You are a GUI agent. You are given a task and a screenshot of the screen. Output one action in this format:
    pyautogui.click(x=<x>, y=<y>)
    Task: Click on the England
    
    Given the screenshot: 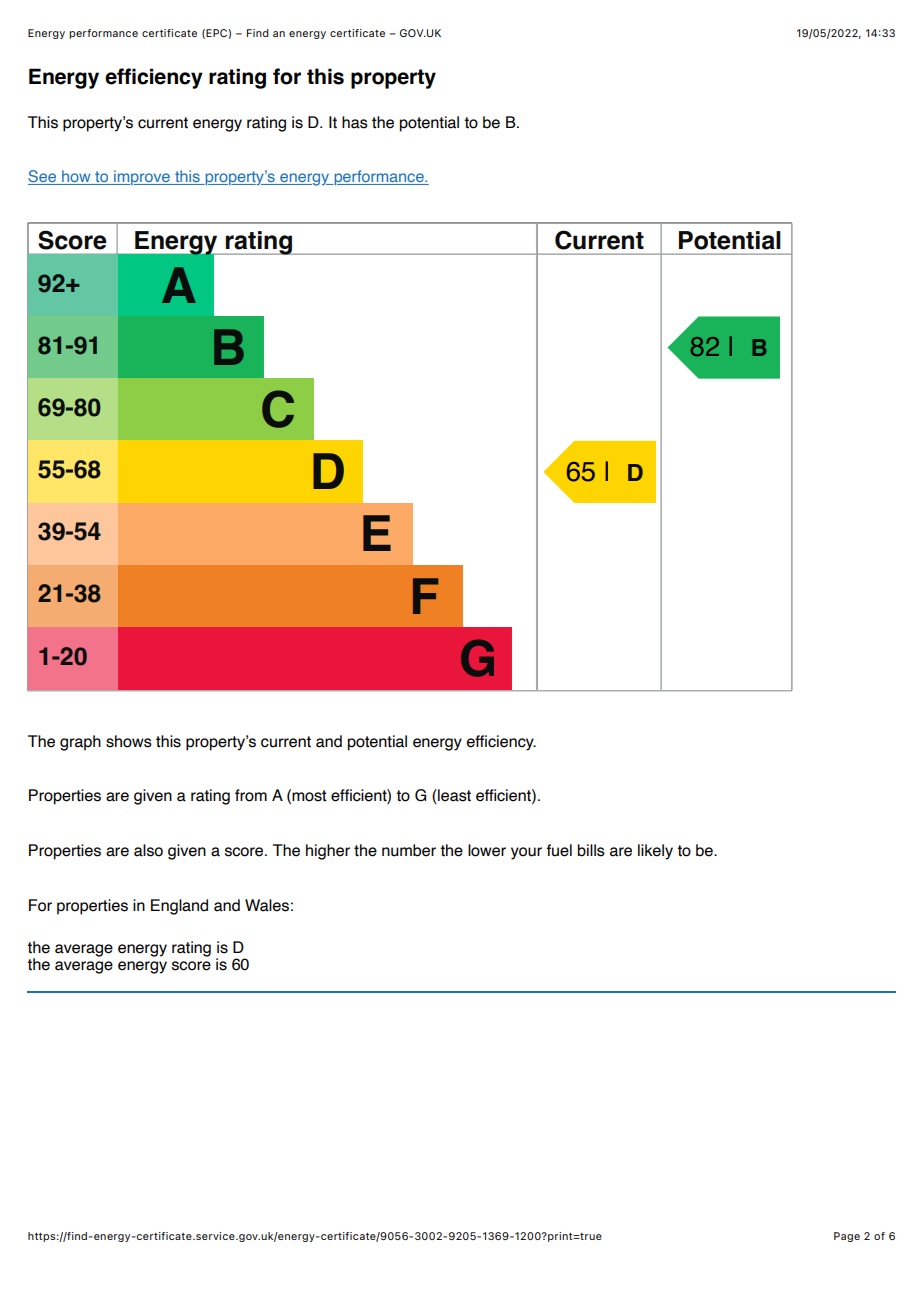 What is the action you would take?
    pyautogui.click(x=179, y=907)
